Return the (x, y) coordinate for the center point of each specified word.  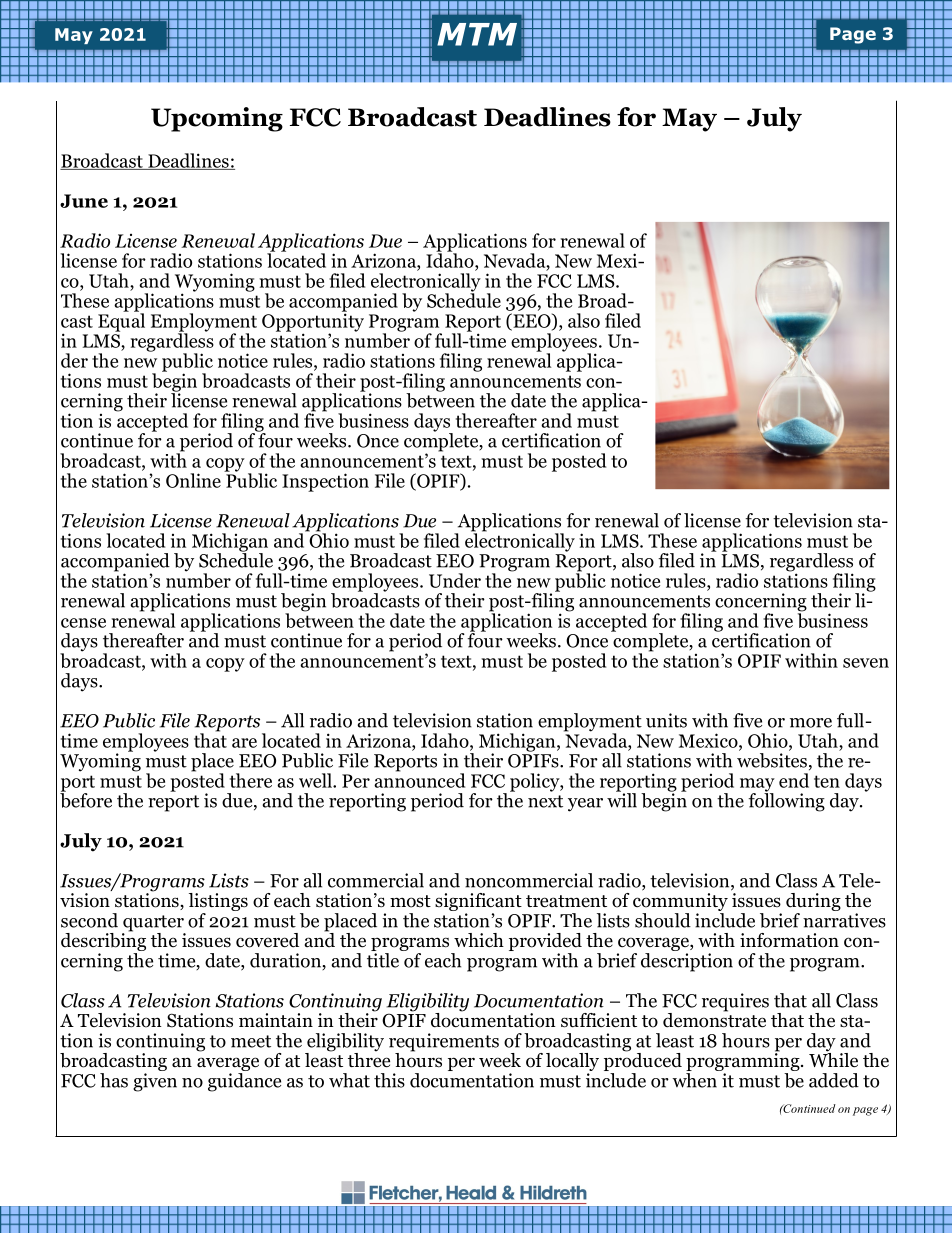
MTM (477, 34)
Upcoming (217, 119)
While (833, 1059)
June (84, 201)
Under (455, 580)
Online (193, 480)
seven (866, 663)
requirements (444, 1043)
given (155, 1082)
